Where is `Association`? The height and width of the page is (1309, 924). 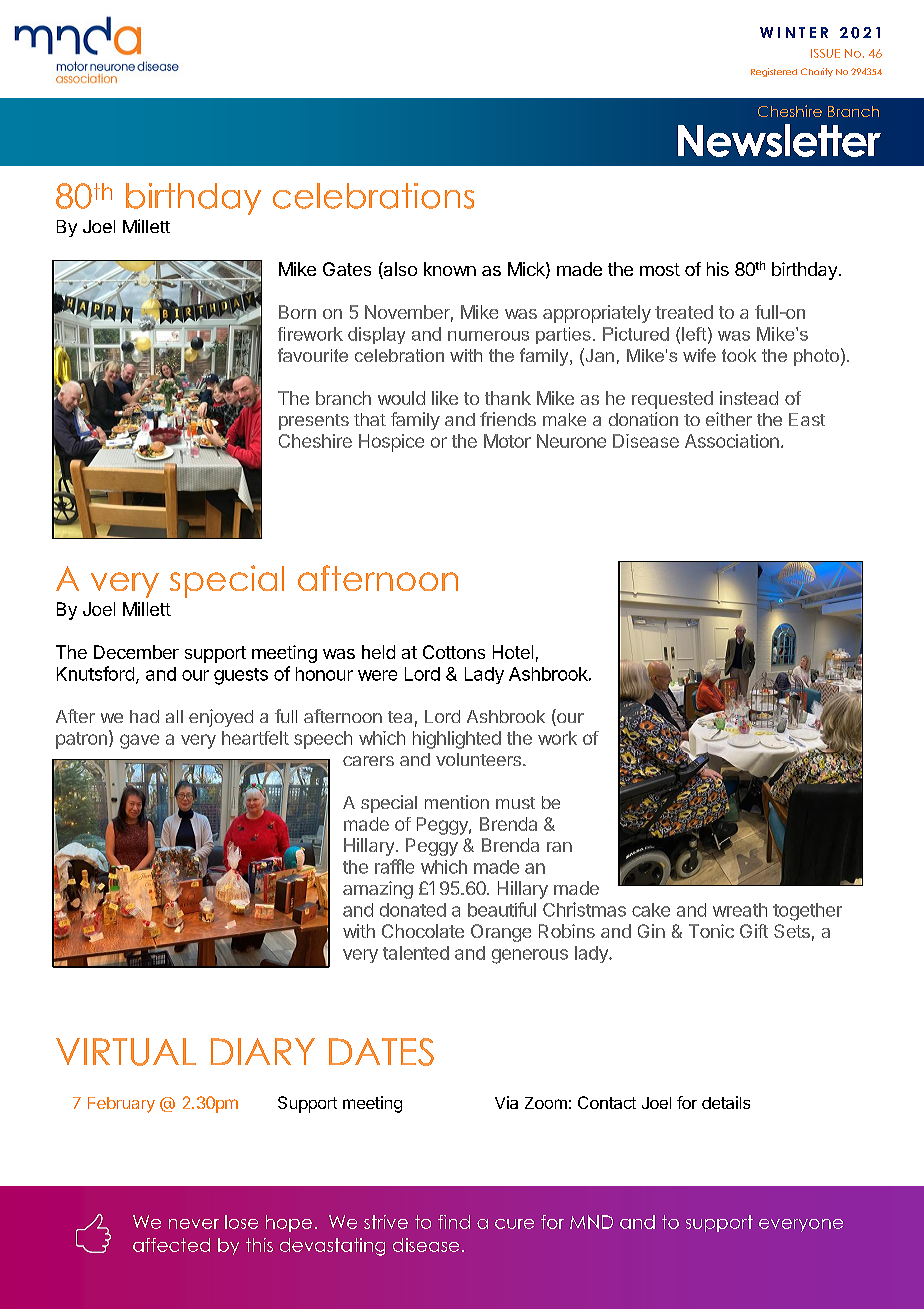
Association is located at coordinates (732, 441).
